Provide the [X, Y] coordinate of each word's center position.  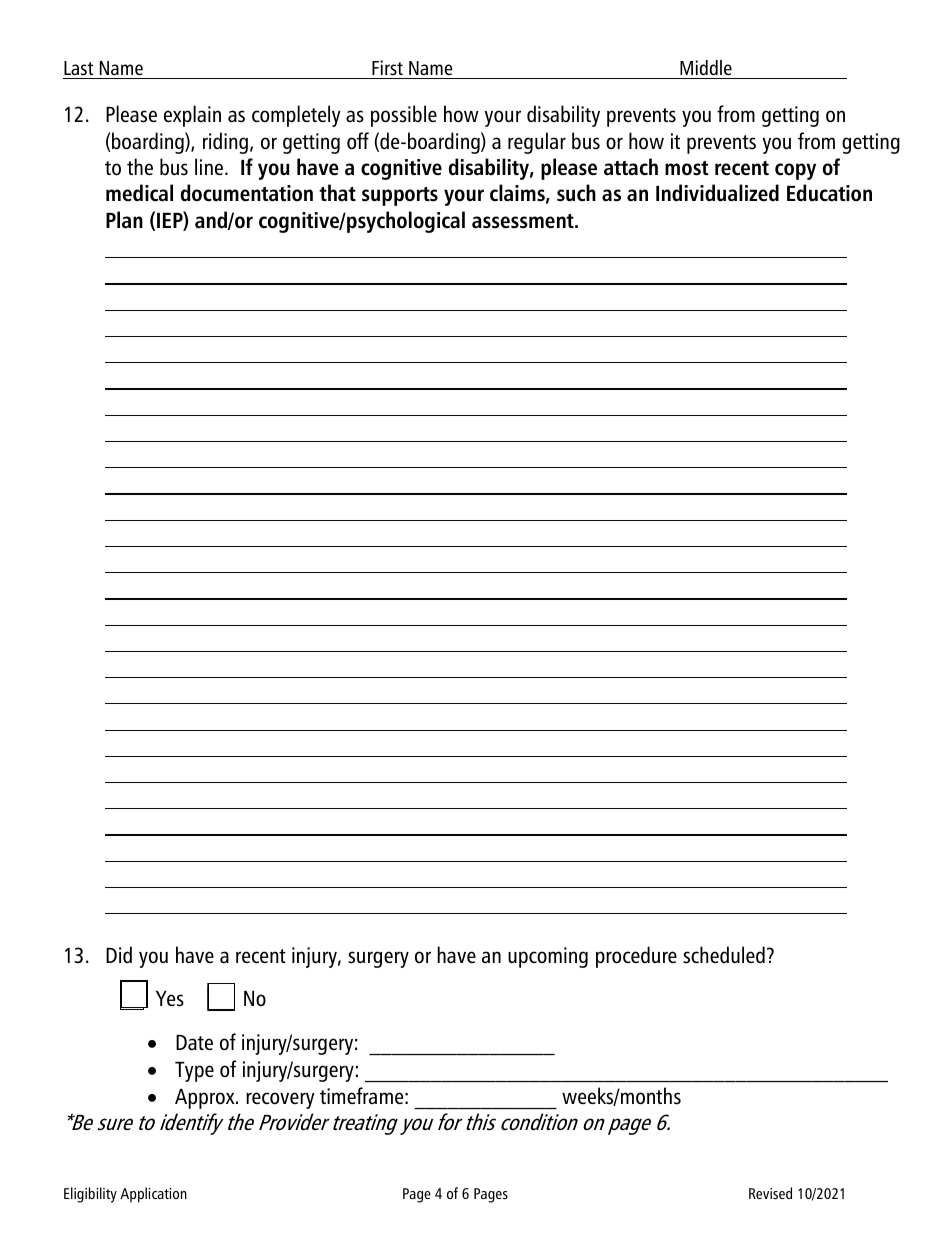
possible [404, 116]
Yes [170, 999]
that [337, 193]
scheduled [724, 955]
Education [829, 193]
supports [400, 196]
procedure [636, 957]
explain [192, 116]
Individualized [717, 193]
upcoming [548, 957]
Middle [706, 67]
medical [139, 193]
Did [119, 954]
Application [153, 1195]
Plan [124, 220]
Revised [770, 1193]
